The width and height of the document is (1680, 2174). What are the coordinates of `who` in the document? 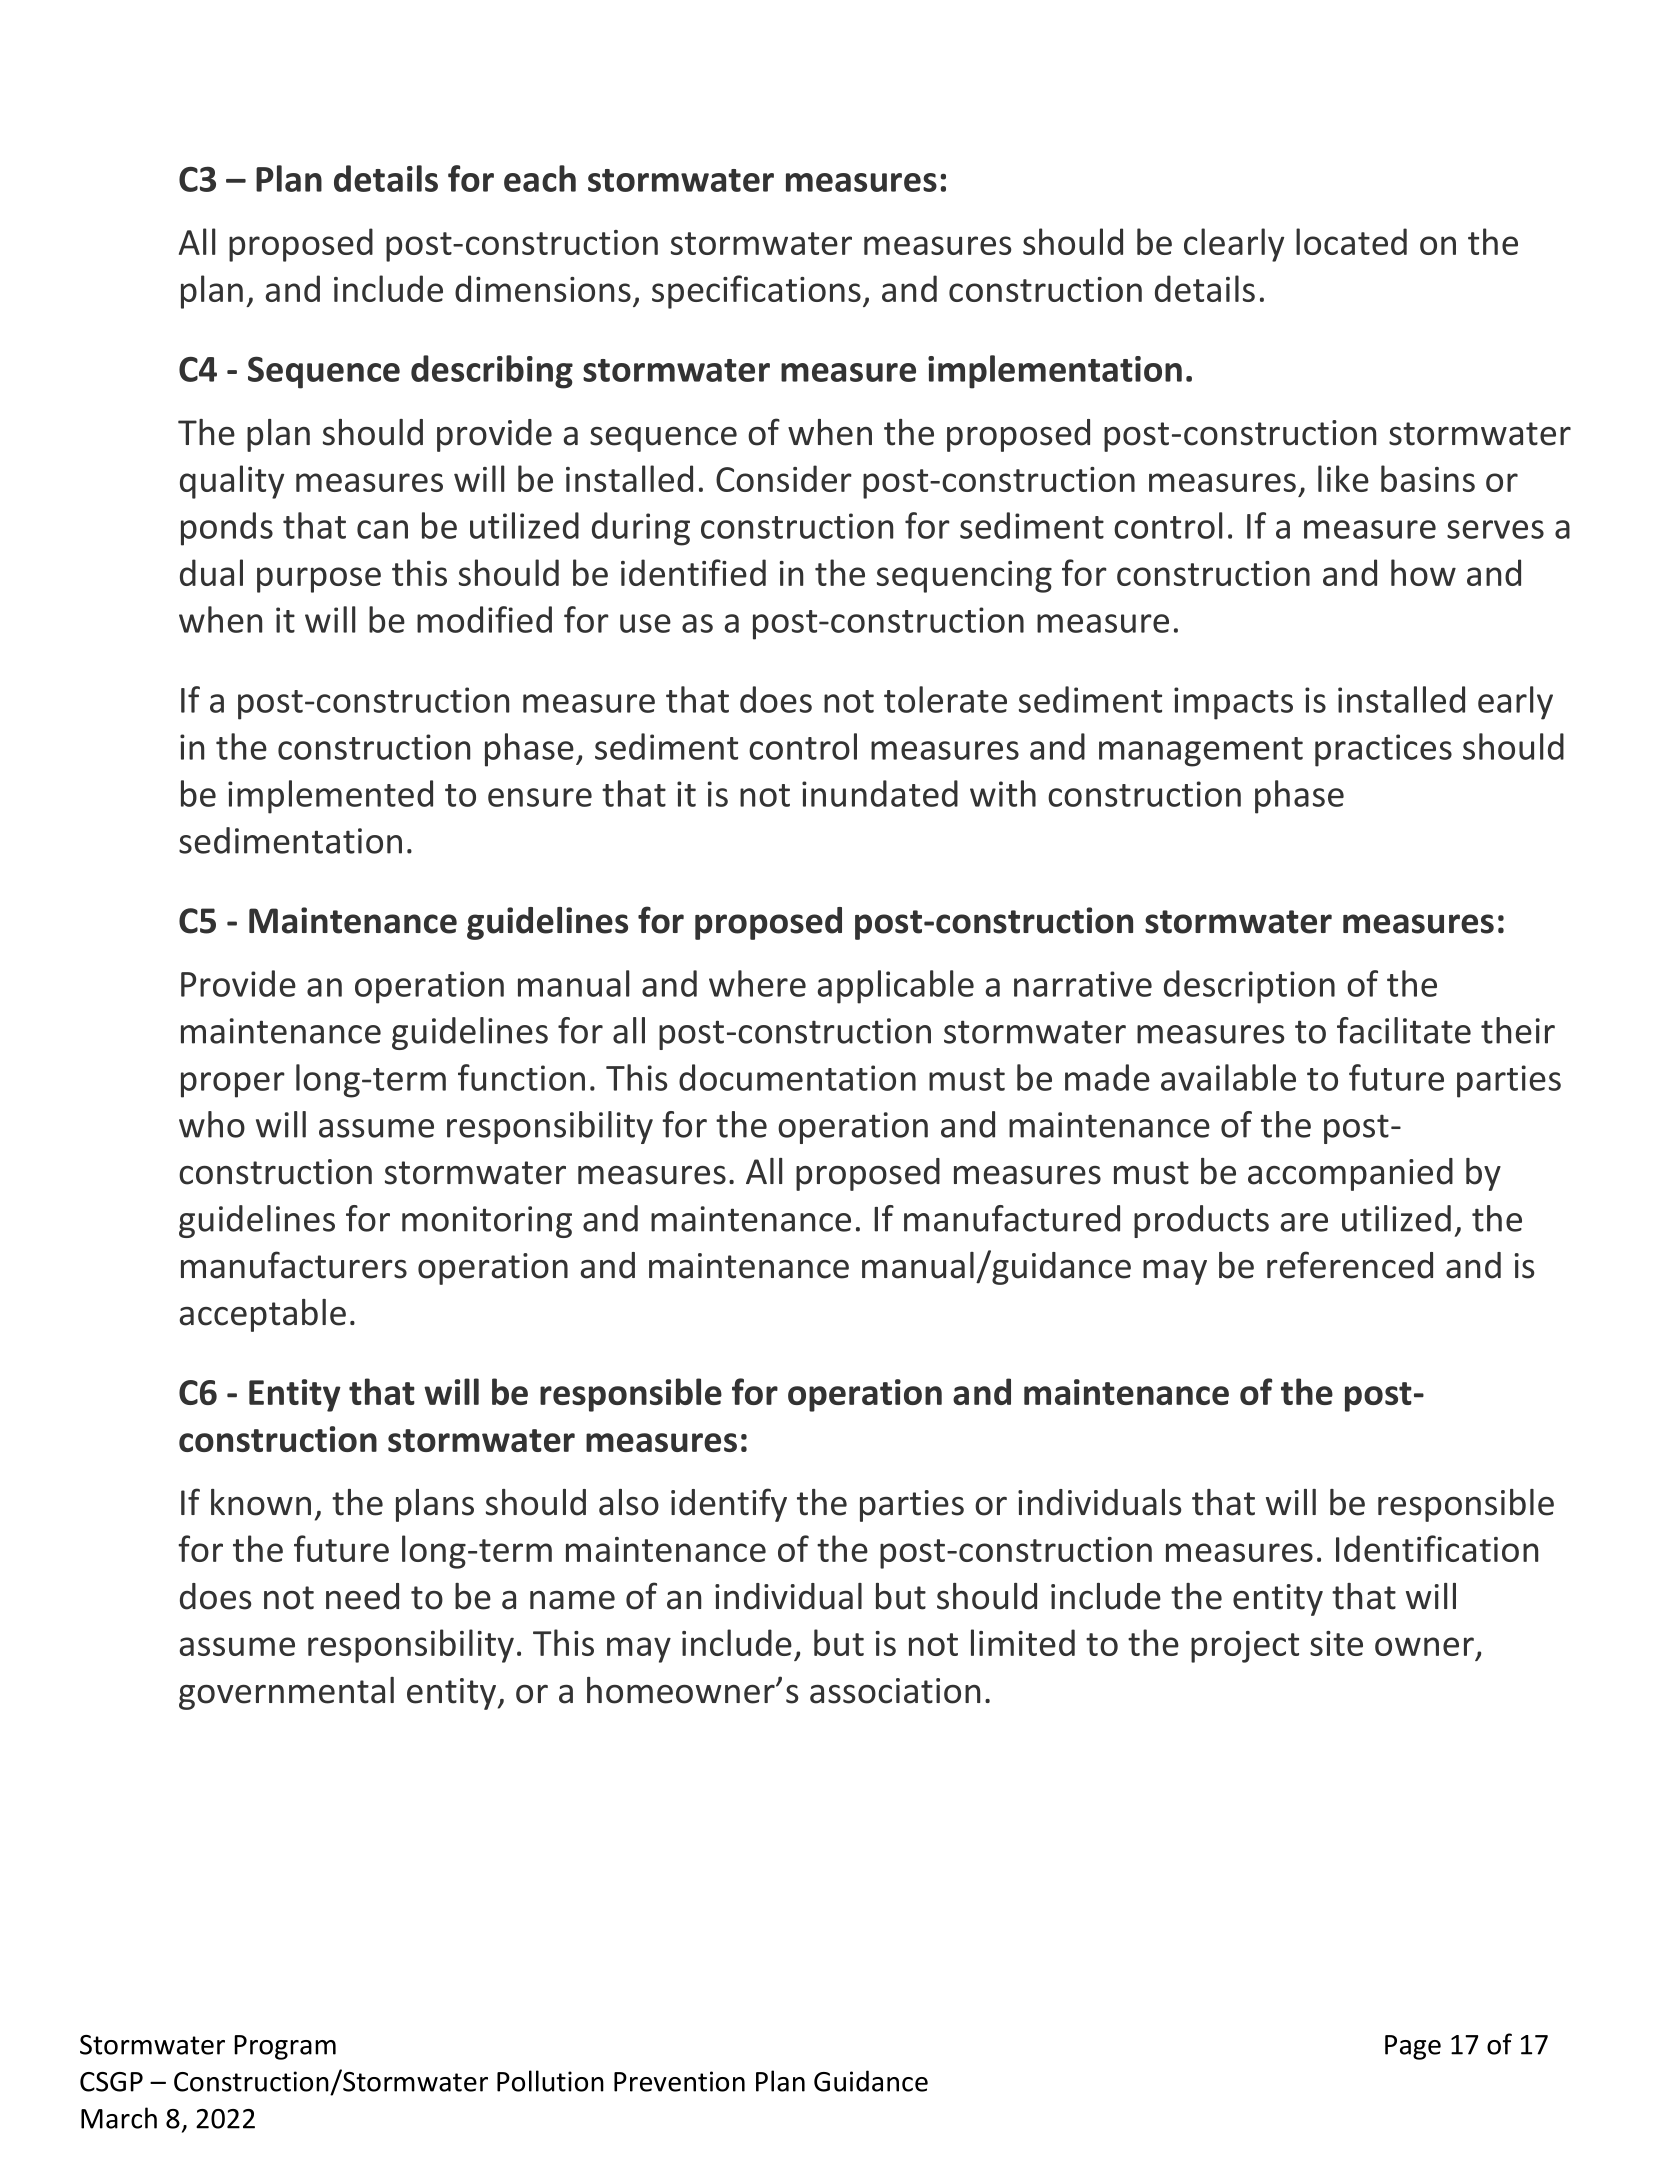 It's located at (212, 1124).
